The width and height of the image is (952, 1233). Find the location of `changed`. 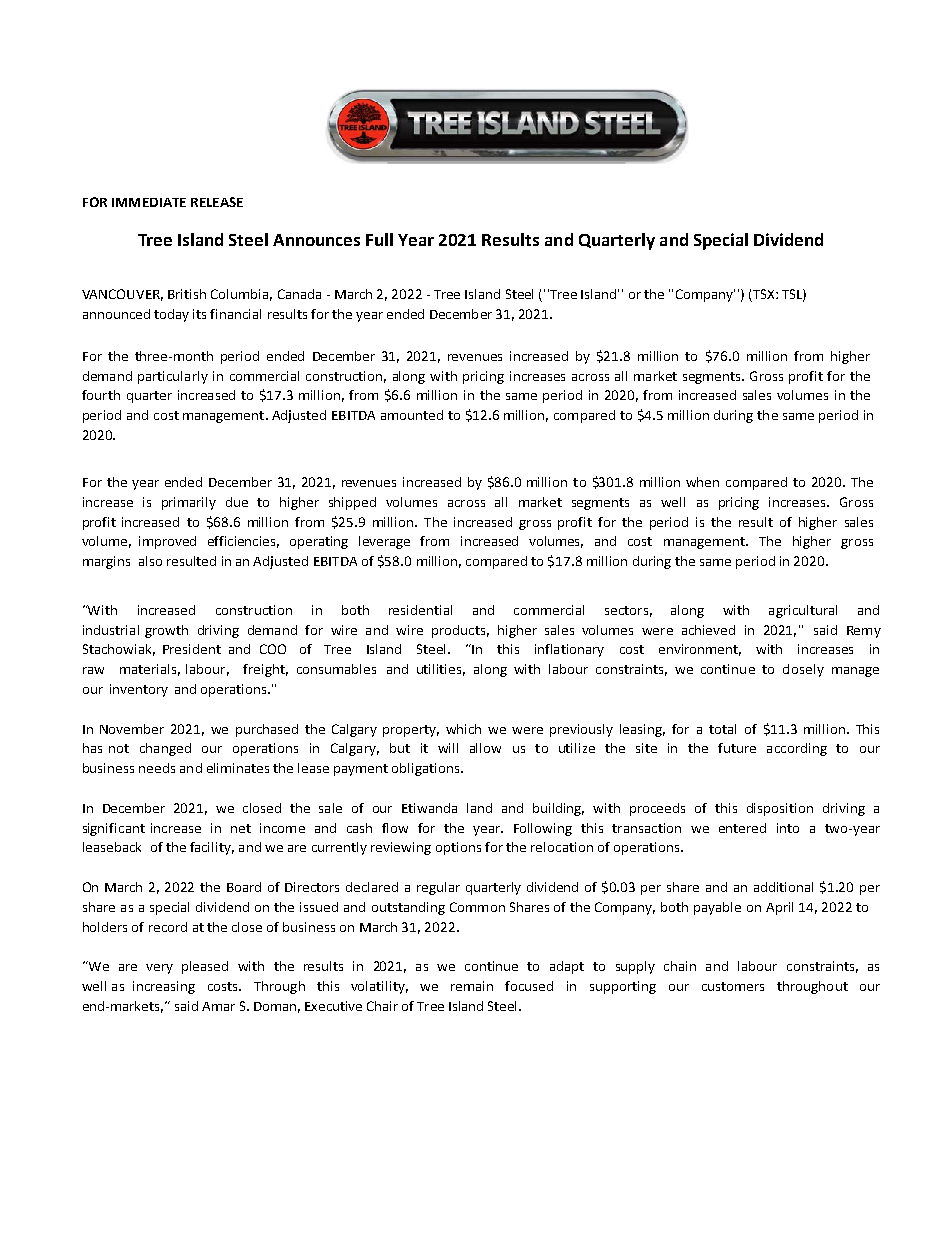

changed is located at coordinates (165, 749).
